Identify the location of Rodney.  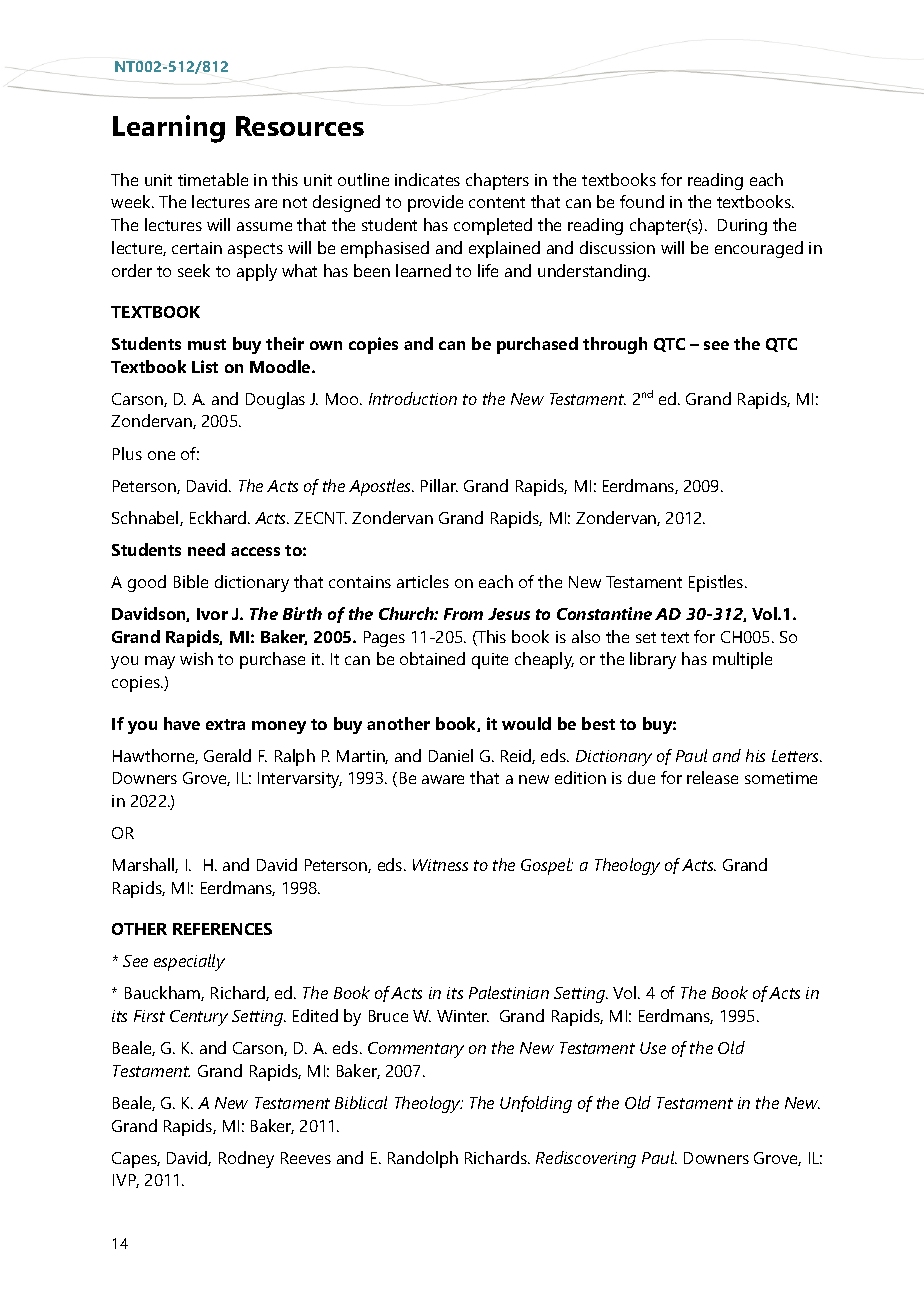
(246, 1159).
